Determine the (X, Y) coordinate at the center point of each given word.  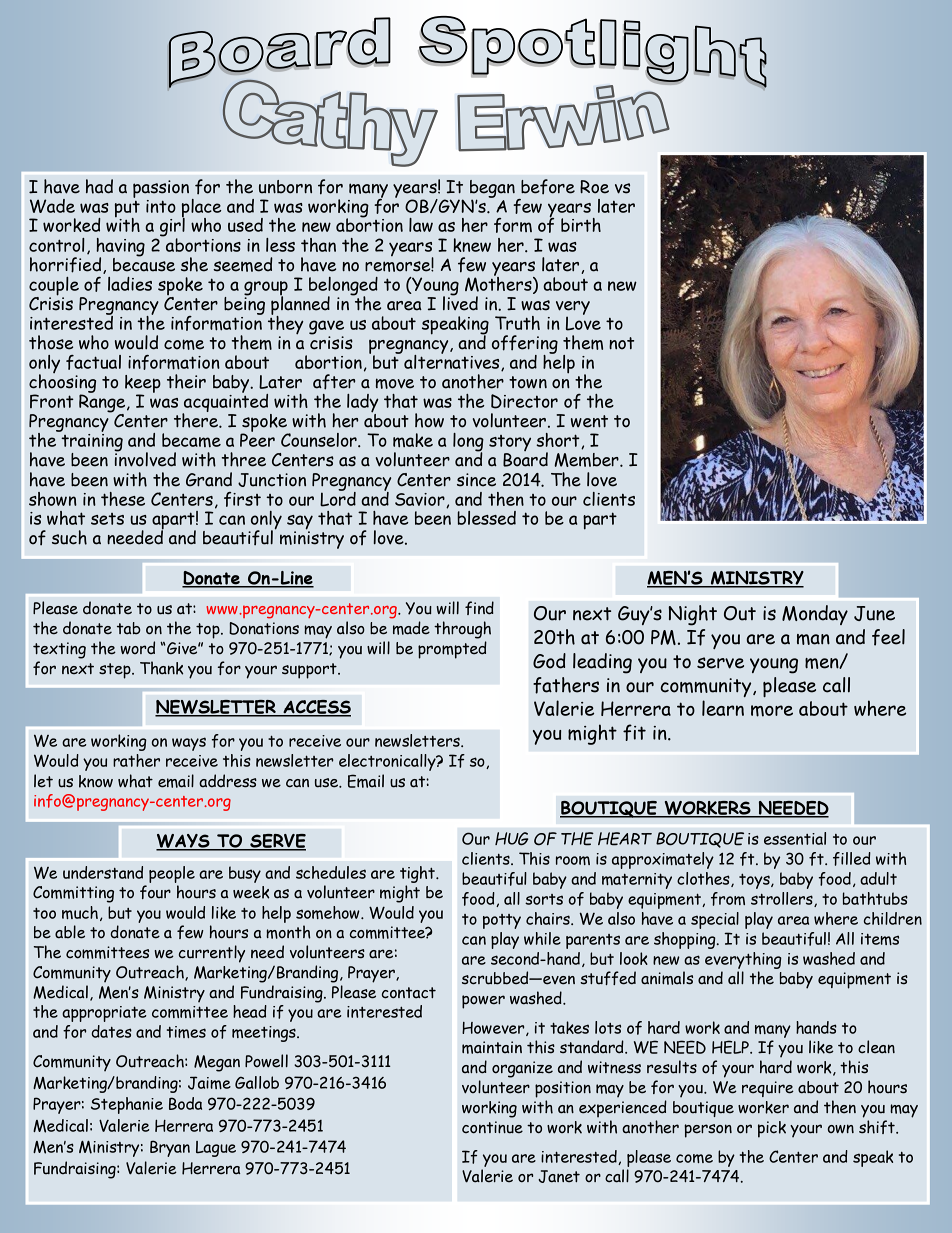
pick (772, 1129)
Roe (594, 187)
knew (472, 245)
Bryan (170, 1148)
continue (492, 1127)
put (127, 210)
